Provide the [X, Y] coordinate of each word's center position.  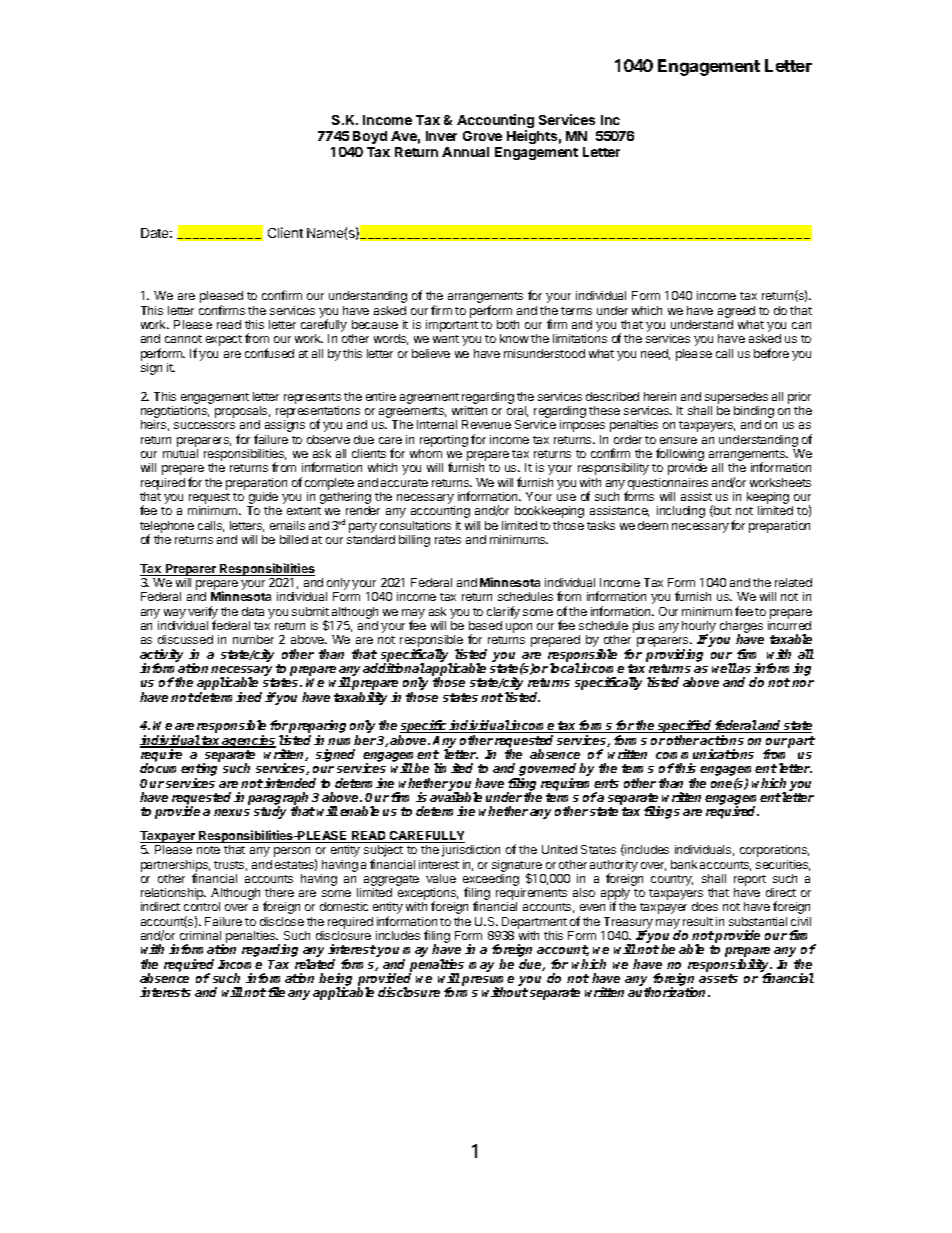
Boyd [370, 137]
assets [718, 978]
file [276, 992]
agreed [736, 313]
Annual [465, 152]
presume [488, 982]
